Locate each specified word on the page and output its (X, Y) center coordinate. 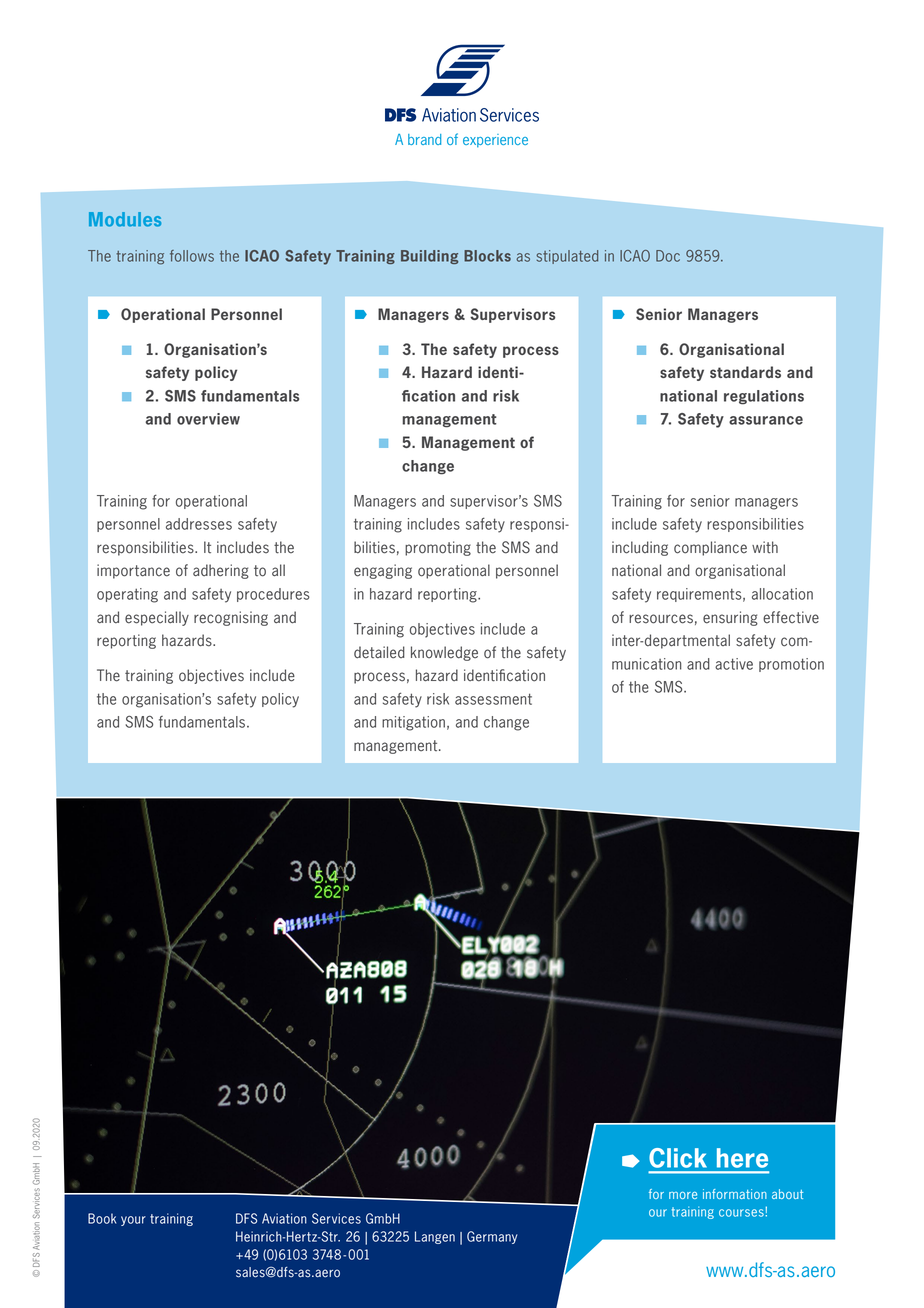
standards (745, 372)
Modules (125, 219)
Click (678, 1158)
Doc (668, 256)
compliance (710, 548)
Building (429, 257)
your (133, 1221)
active (734, 664)
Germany (492, 1237)
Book (102, 1218)
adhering (221, 571)
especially (157, 618)
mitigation (413, 723)
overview (208, 419)
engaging (383, 571)
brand (424, 139)
